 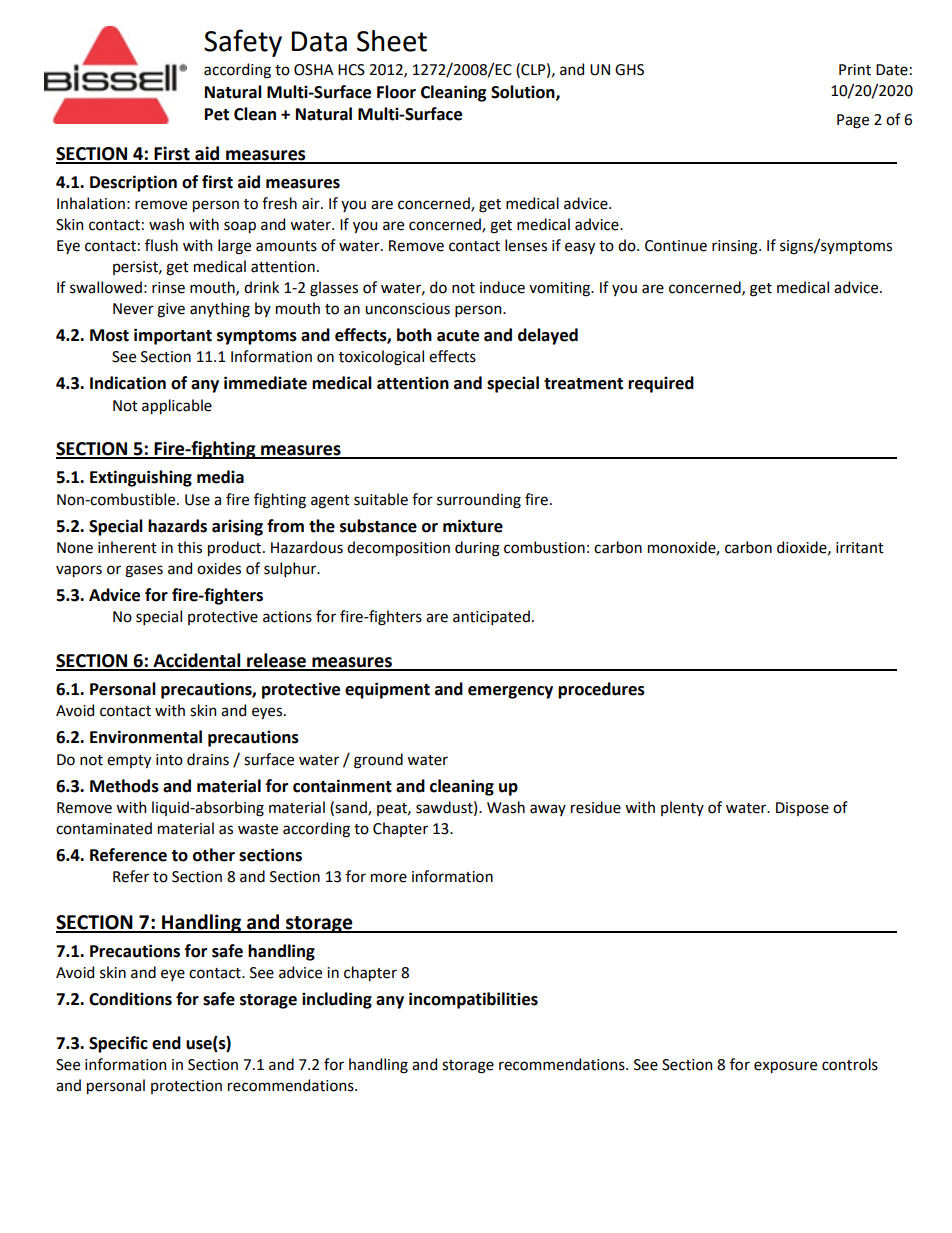 What do you see at coordinates (477, 549) in the screenshot?
I see `during` at bounding box center [477, 549].
